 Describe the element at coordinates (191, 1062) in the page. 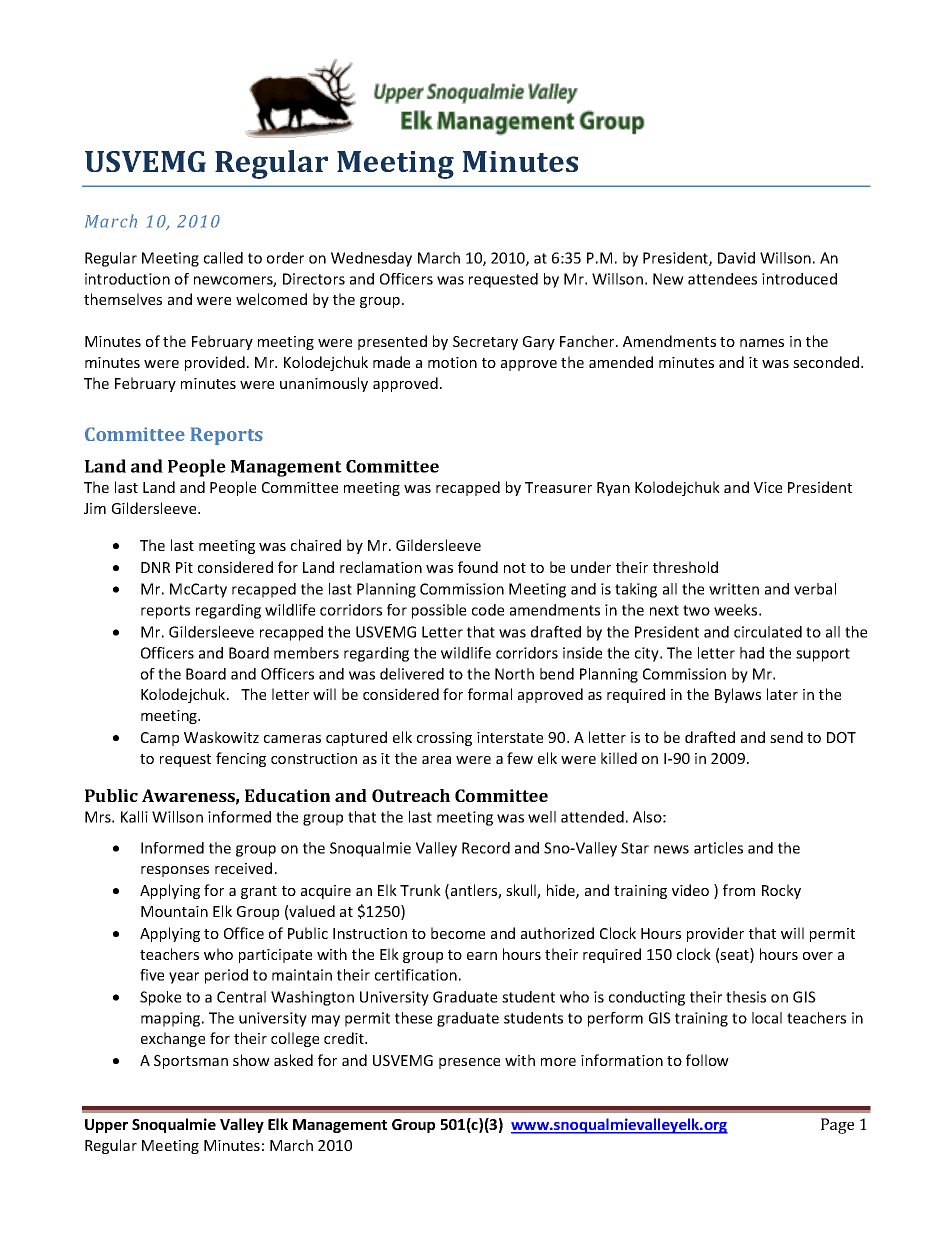

I see `Sportsman` at that location.
